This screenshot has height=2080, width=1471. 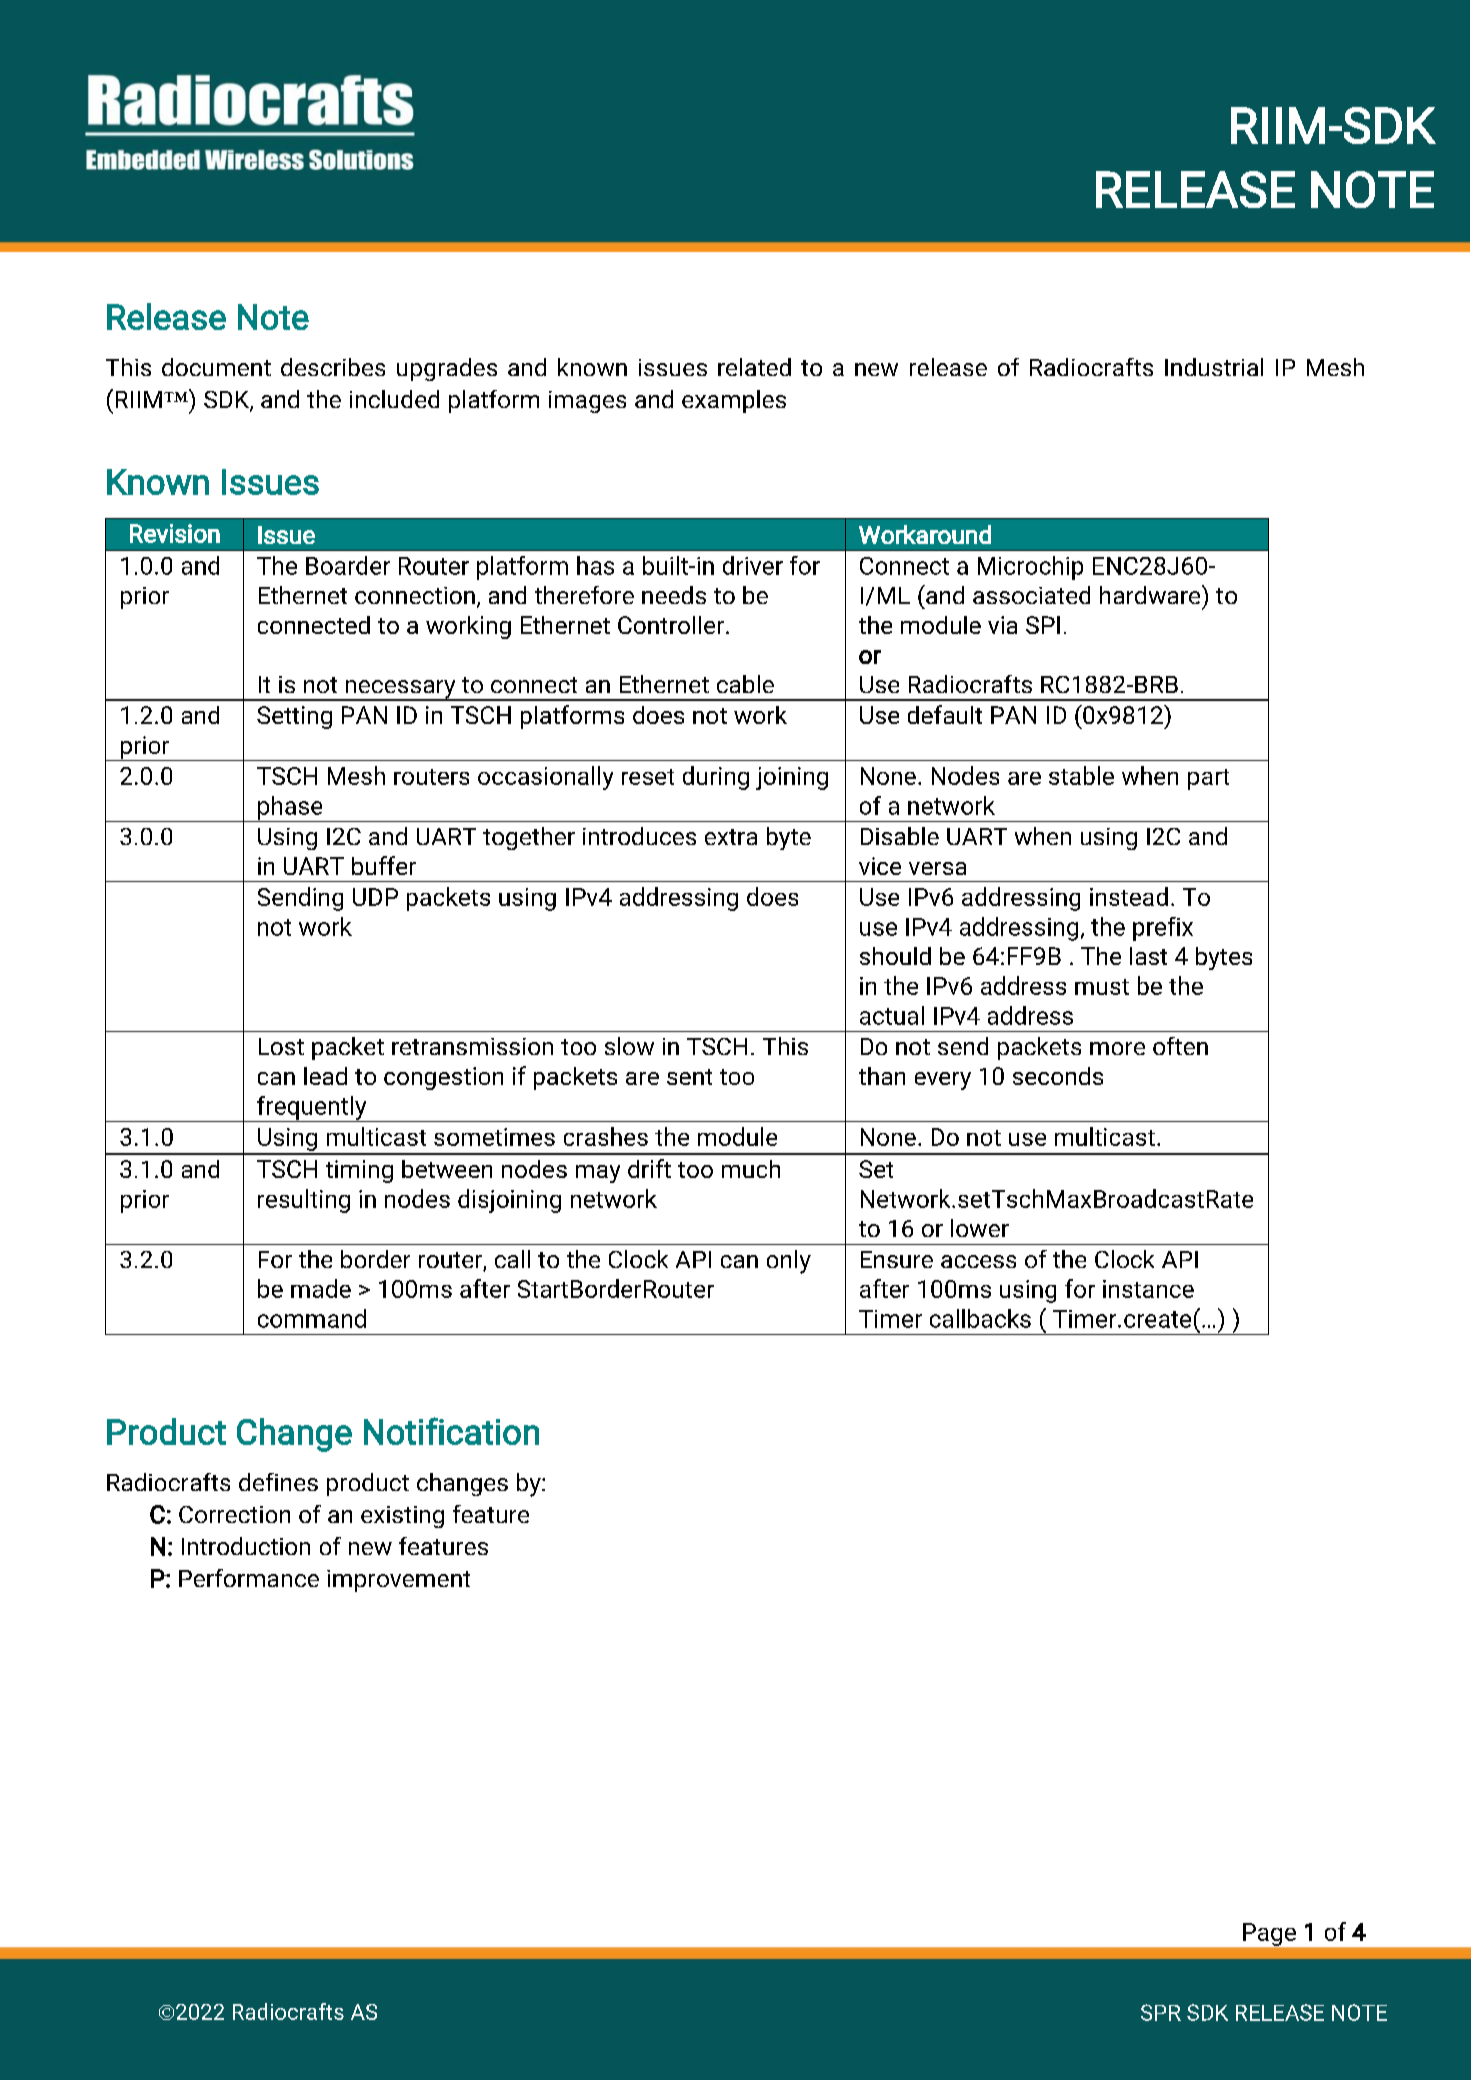 I want to click on lower, so click(x=980, y=1228).
